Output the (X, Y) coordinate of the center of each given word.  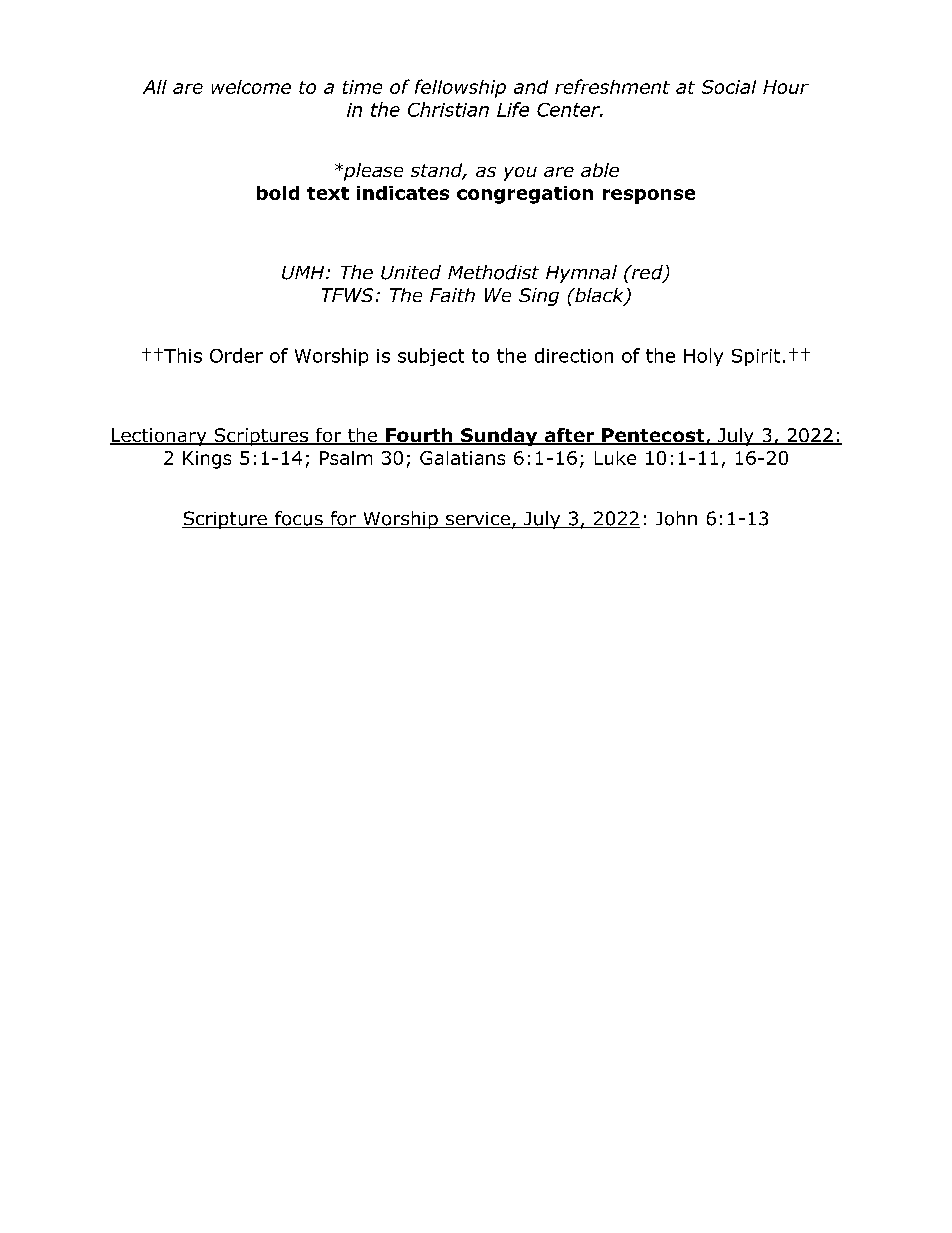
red (647, 273)
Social (729, 87)
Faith (452, 295)
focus (299, 519)
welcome (251, 87)
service (478, 520)
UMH (304, 273)
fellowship (460, 88)
